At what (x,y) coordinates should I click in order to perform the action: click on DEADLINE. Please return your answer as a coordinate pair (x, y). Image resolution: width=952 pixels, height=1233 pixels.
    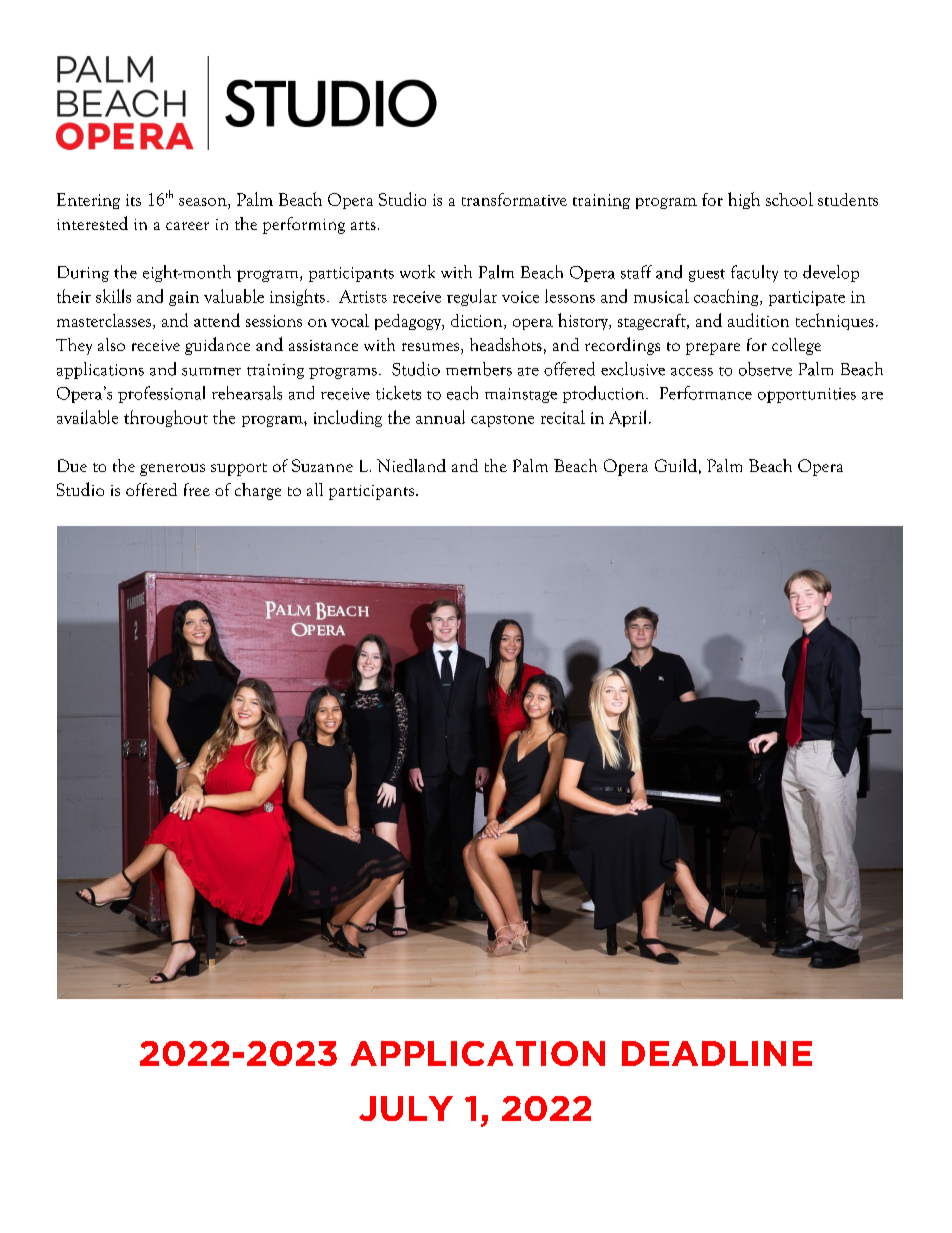
    Looking at the image, I should click on (717, 1053).
